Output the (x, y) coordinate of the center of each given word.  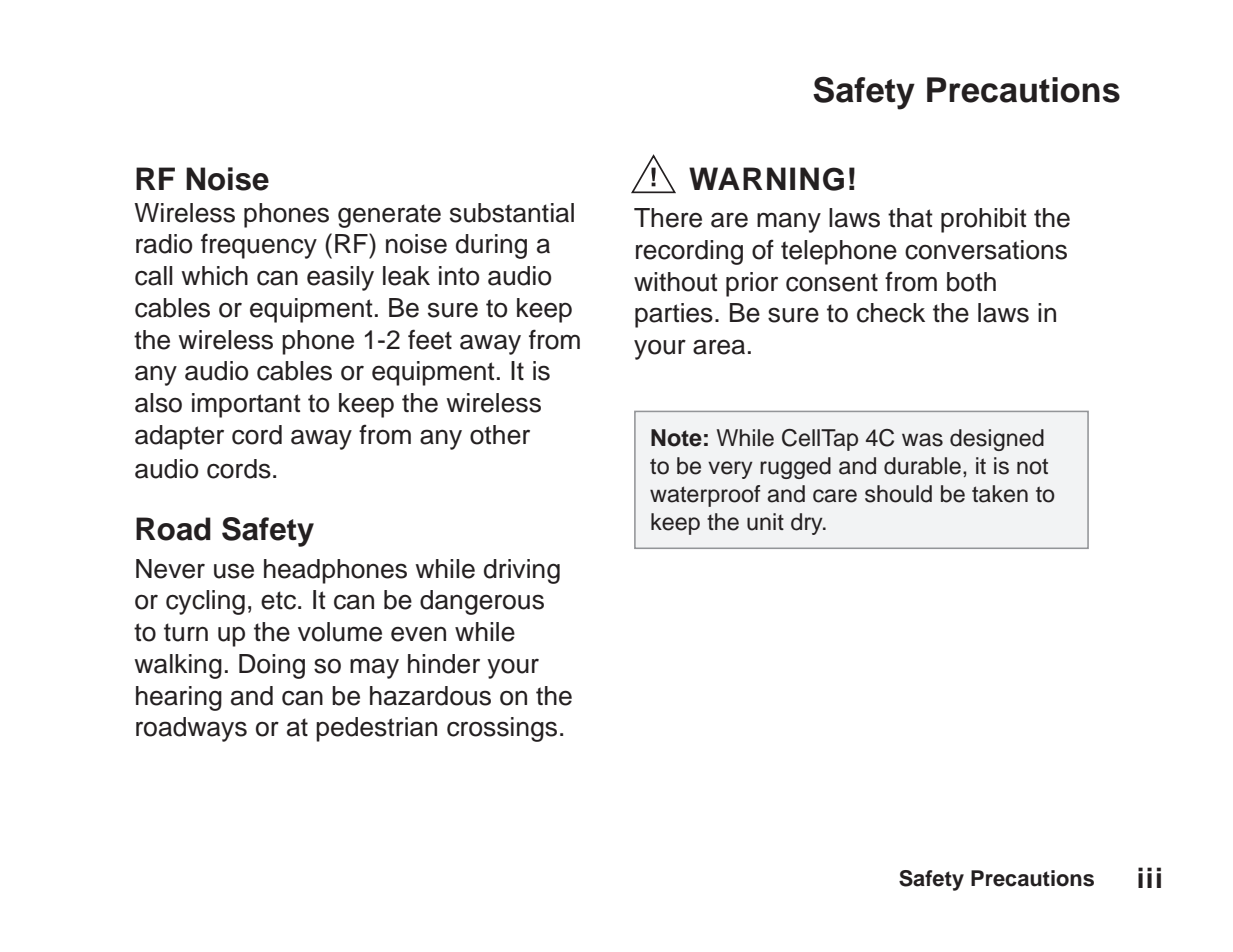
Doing (272, 666)
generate (389, 216)
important (246, 405)
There (668, 218)
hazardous (430, 696)
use (234, 571)
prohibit (984, 220)
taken (1000, 494)
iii (1149, 877)
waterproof (705, 496)
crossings (502, 729)
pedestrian (376, 729)
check (891, 313)
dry (808, 524)
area (719, 347)
